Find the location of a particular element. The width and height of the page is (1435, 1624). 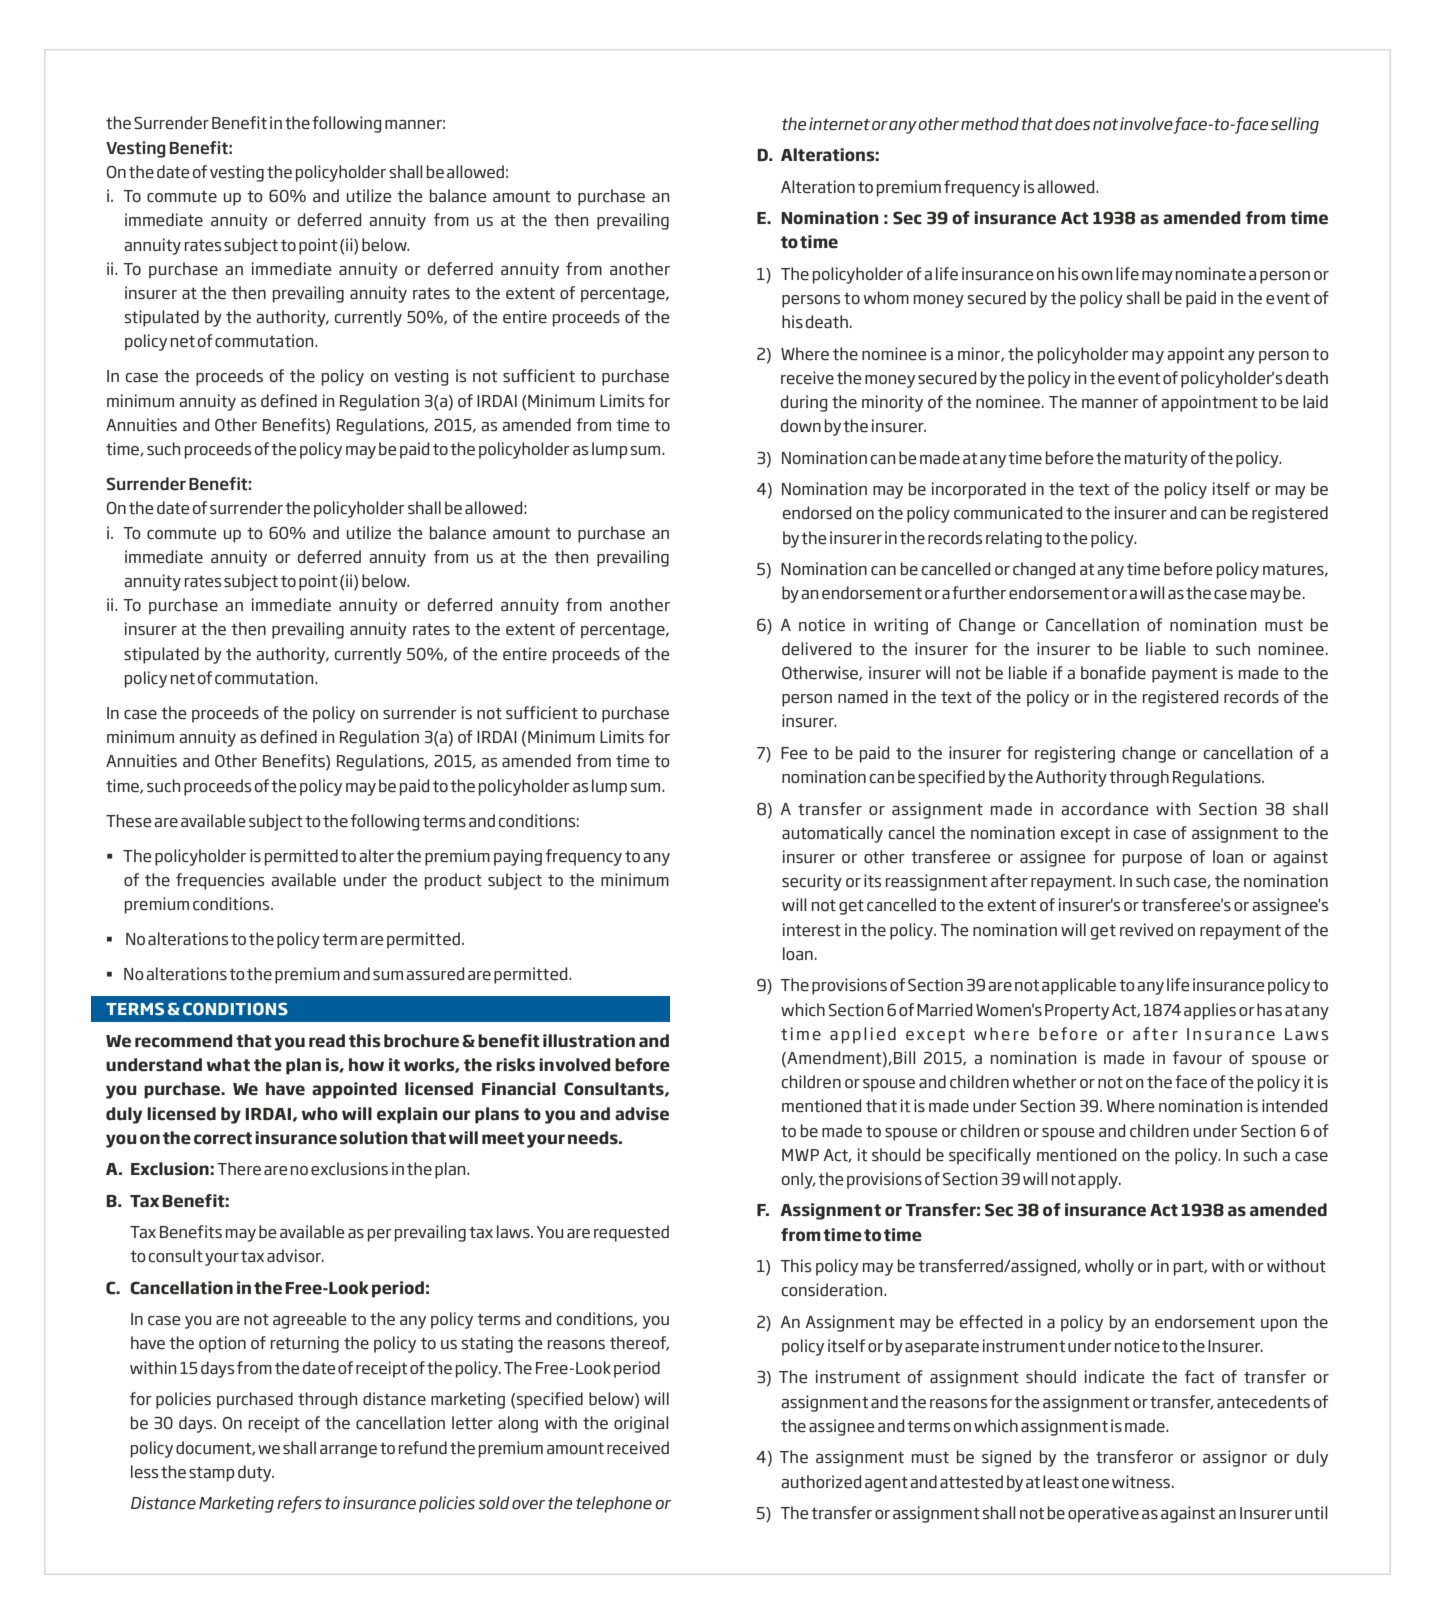

duty is located at coordinates (256, 1473).
